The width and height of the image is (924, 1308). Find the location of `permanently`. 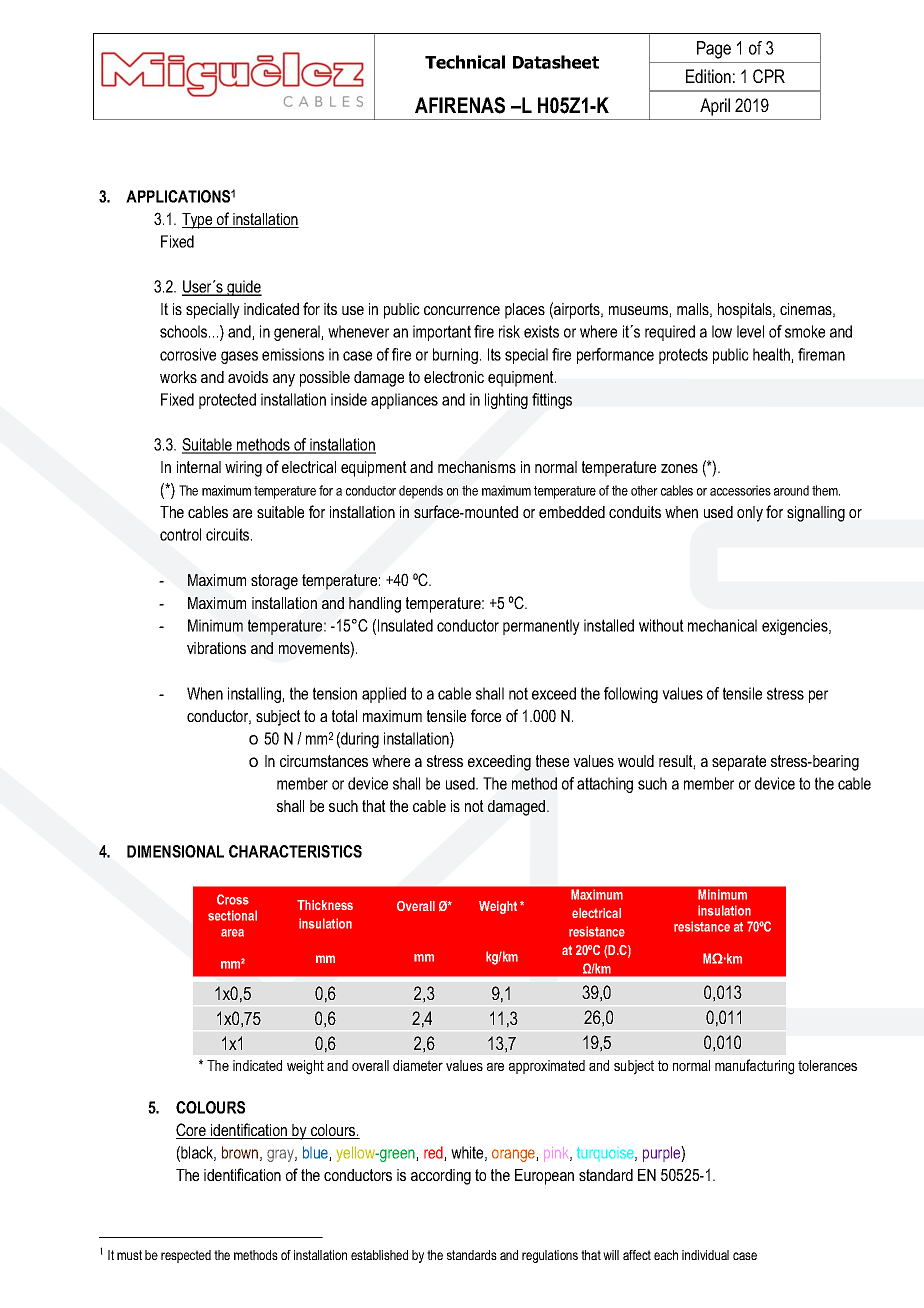

permanently is located at coordinates (541, 627).
